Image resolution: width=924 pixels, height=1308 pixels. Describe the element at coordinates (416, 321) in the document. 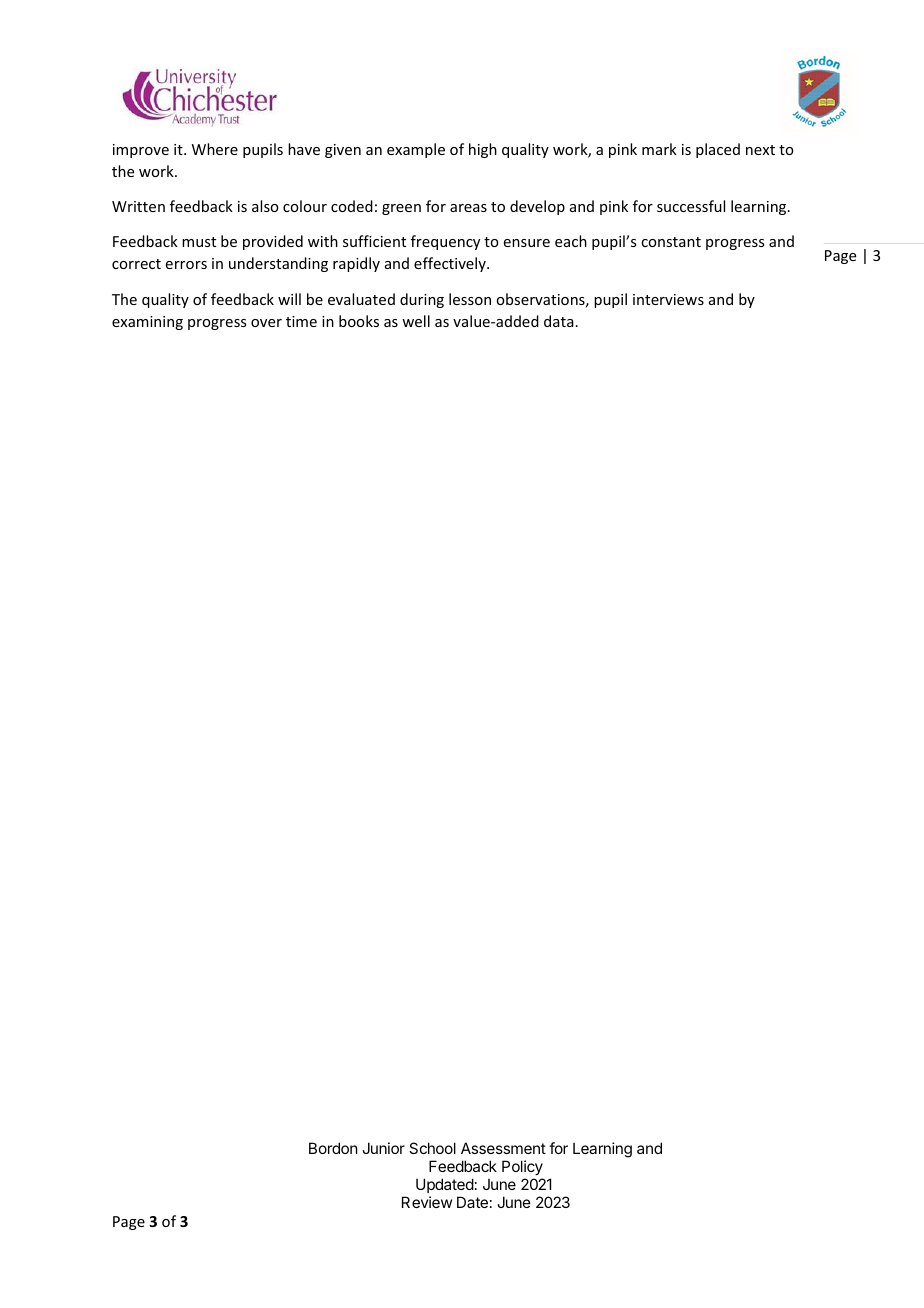

I see `well` at that location.
